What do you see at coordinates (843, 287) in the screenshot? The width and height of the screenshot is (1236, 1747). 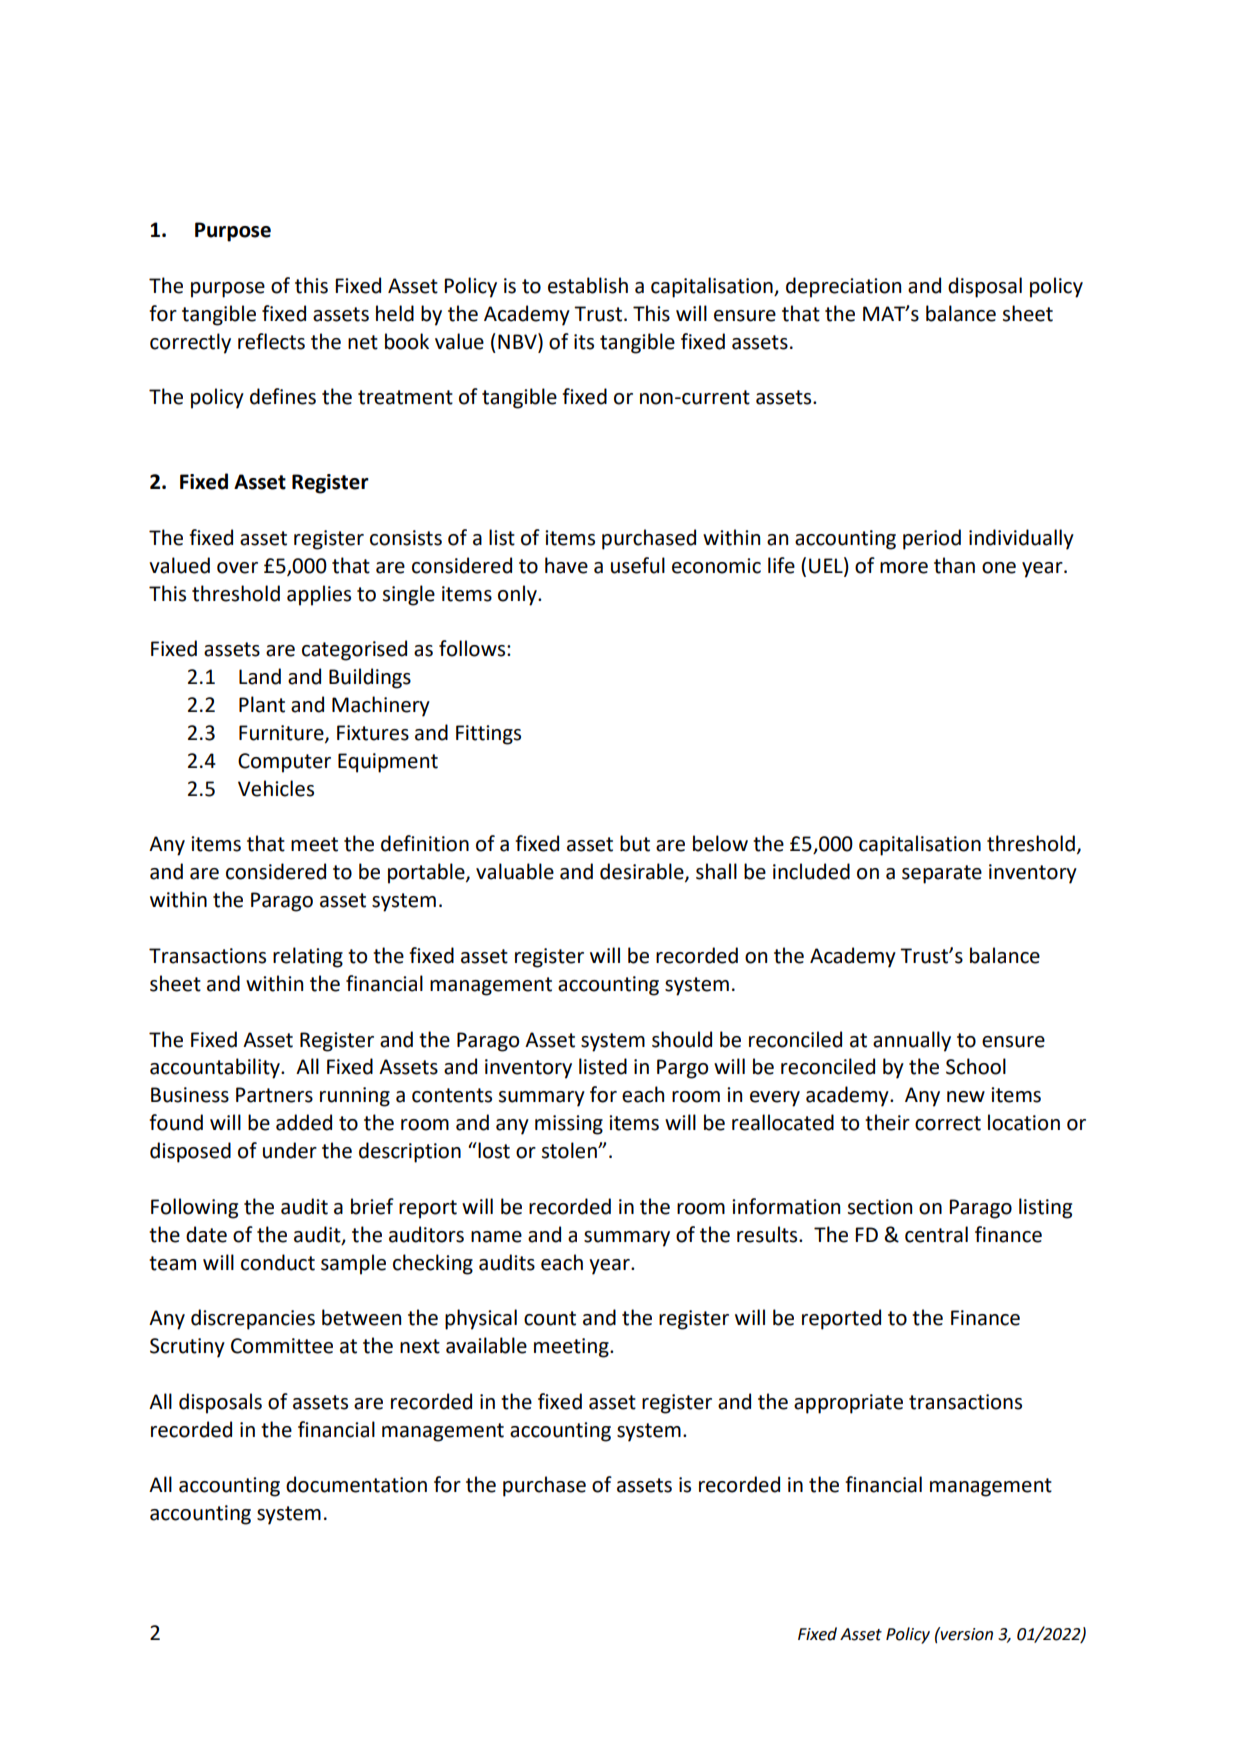 I see `depreciation` at bounding box center [843, 287].
